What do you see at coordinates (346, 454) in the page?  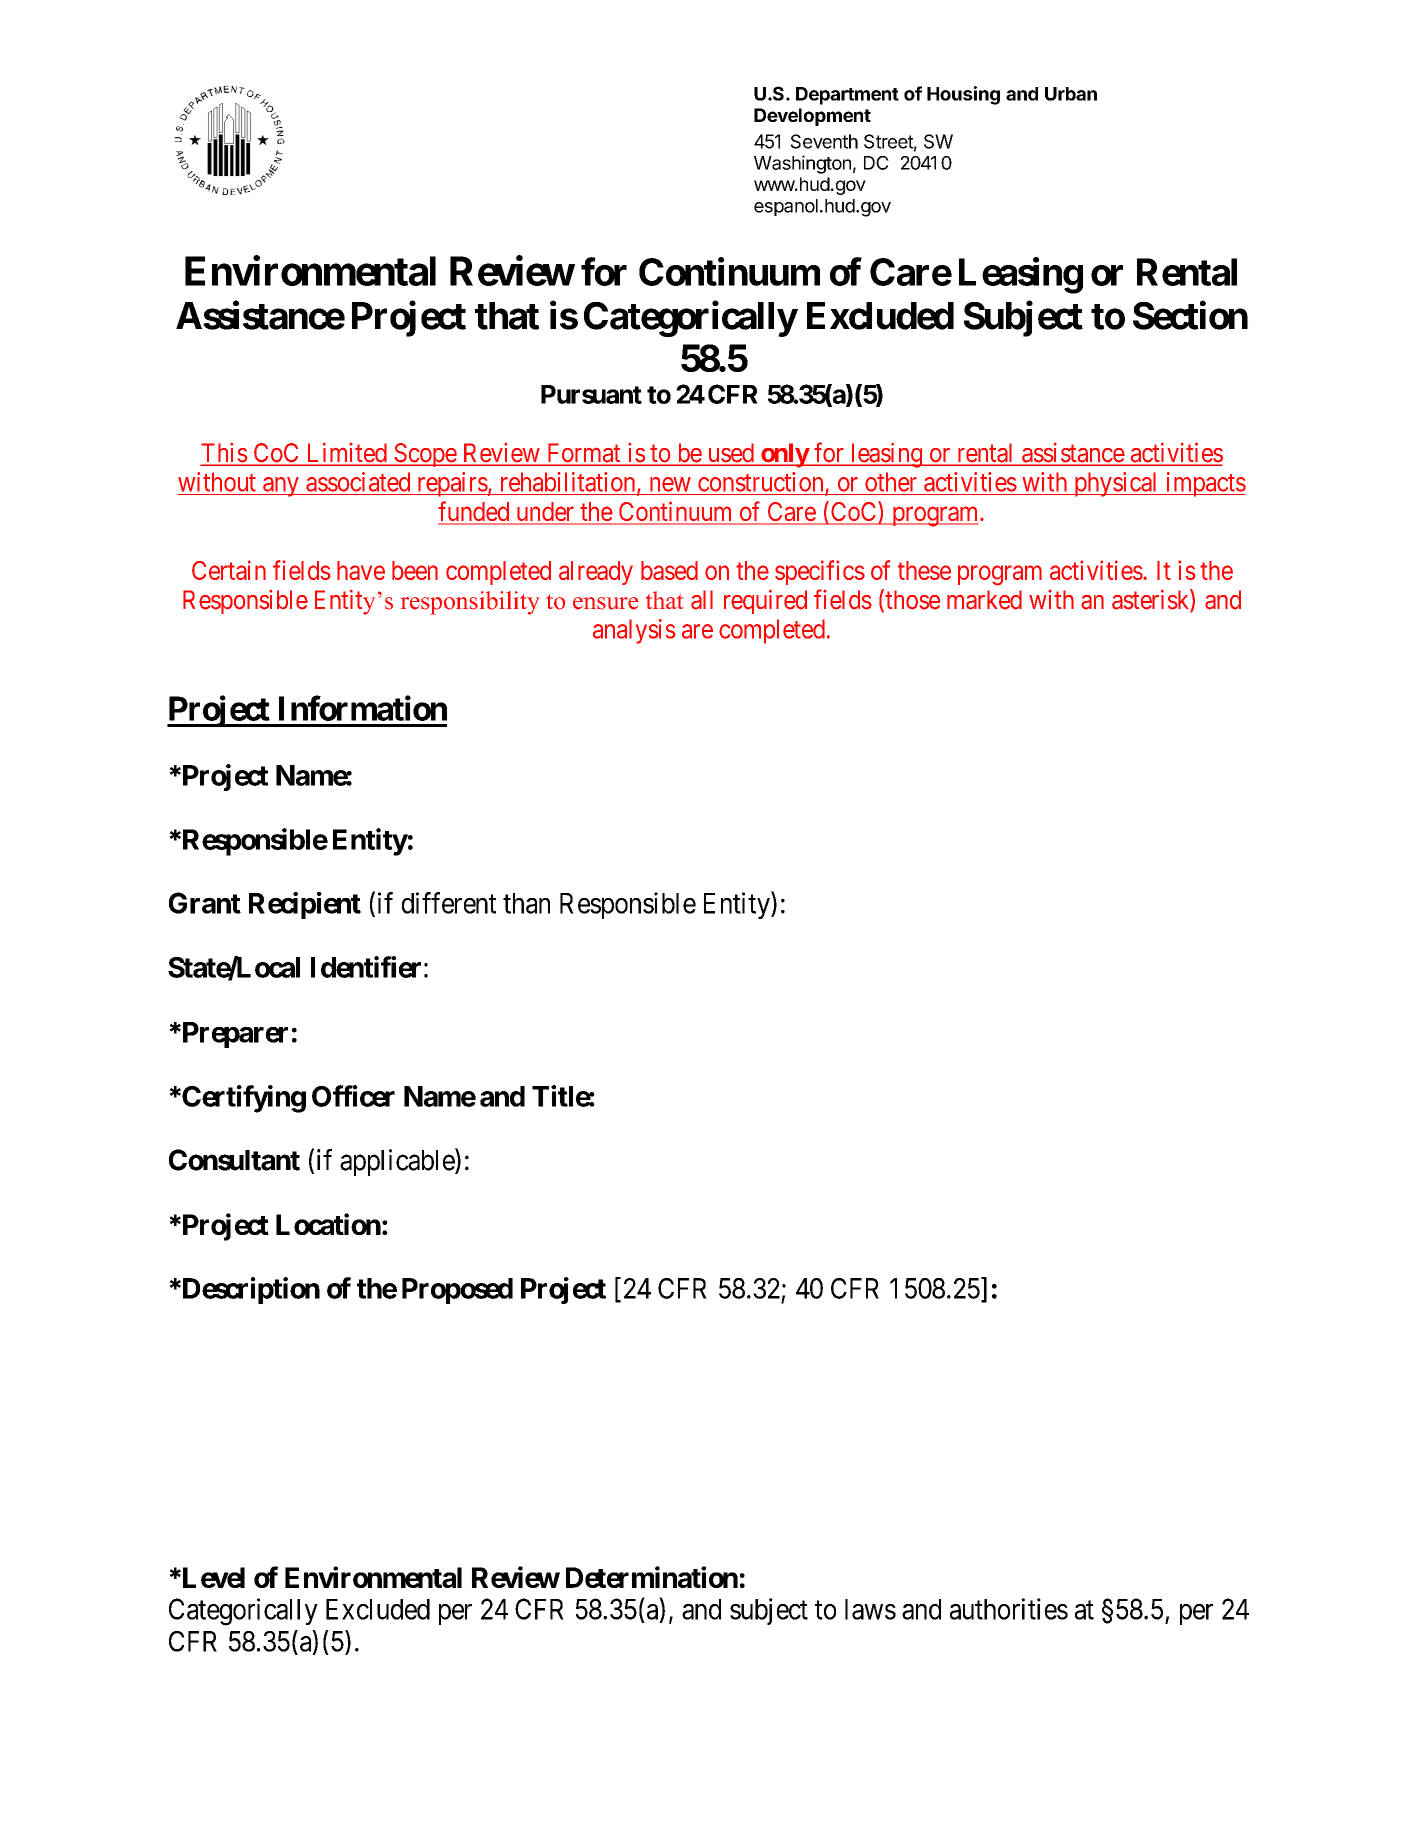 I see `Limited` at bounding box center [346, 454].
